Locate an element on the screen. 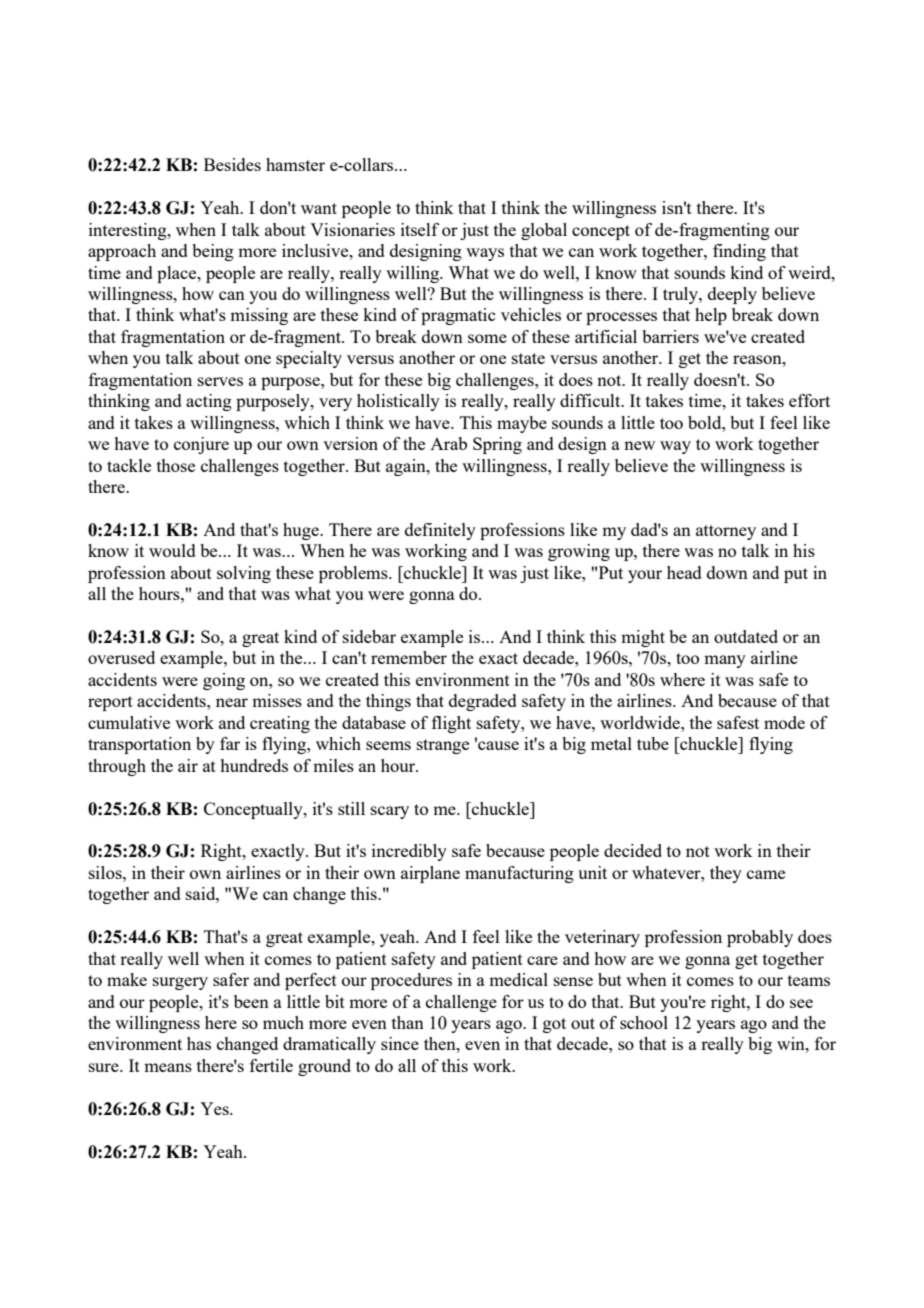  hundreds is located at coordinates (254, 765).
